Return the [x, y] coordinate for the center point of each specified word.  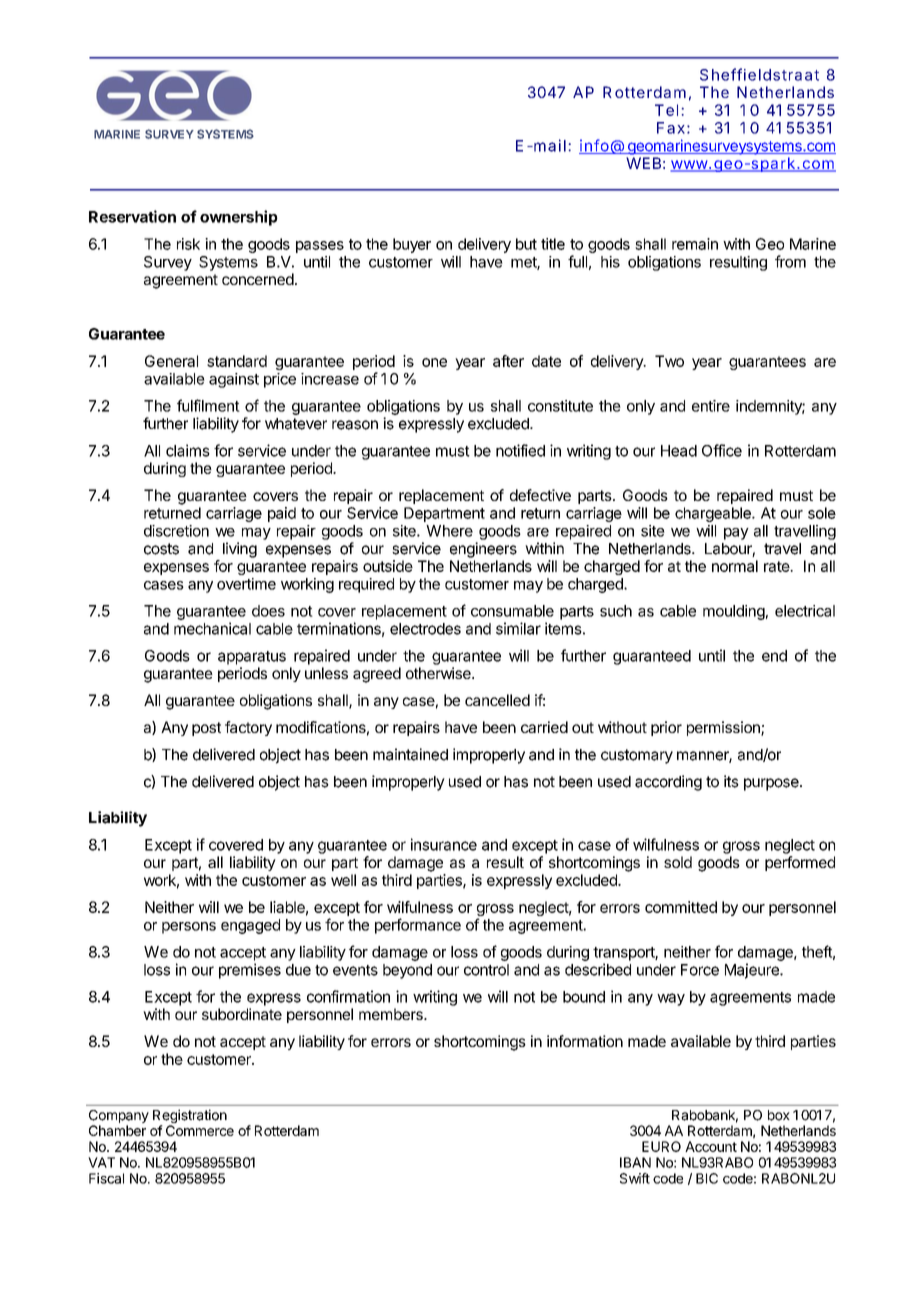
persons [189, 928]
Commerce [200, 1130]
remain [695, 244]
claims [188, 450]
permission [724, 728]
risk [188, 244]
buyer [412, 245]
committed [681, 907]
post [206, 729]
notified [520, 450]
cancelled [497, 700]
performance [418, 926]
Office [722, 450]
